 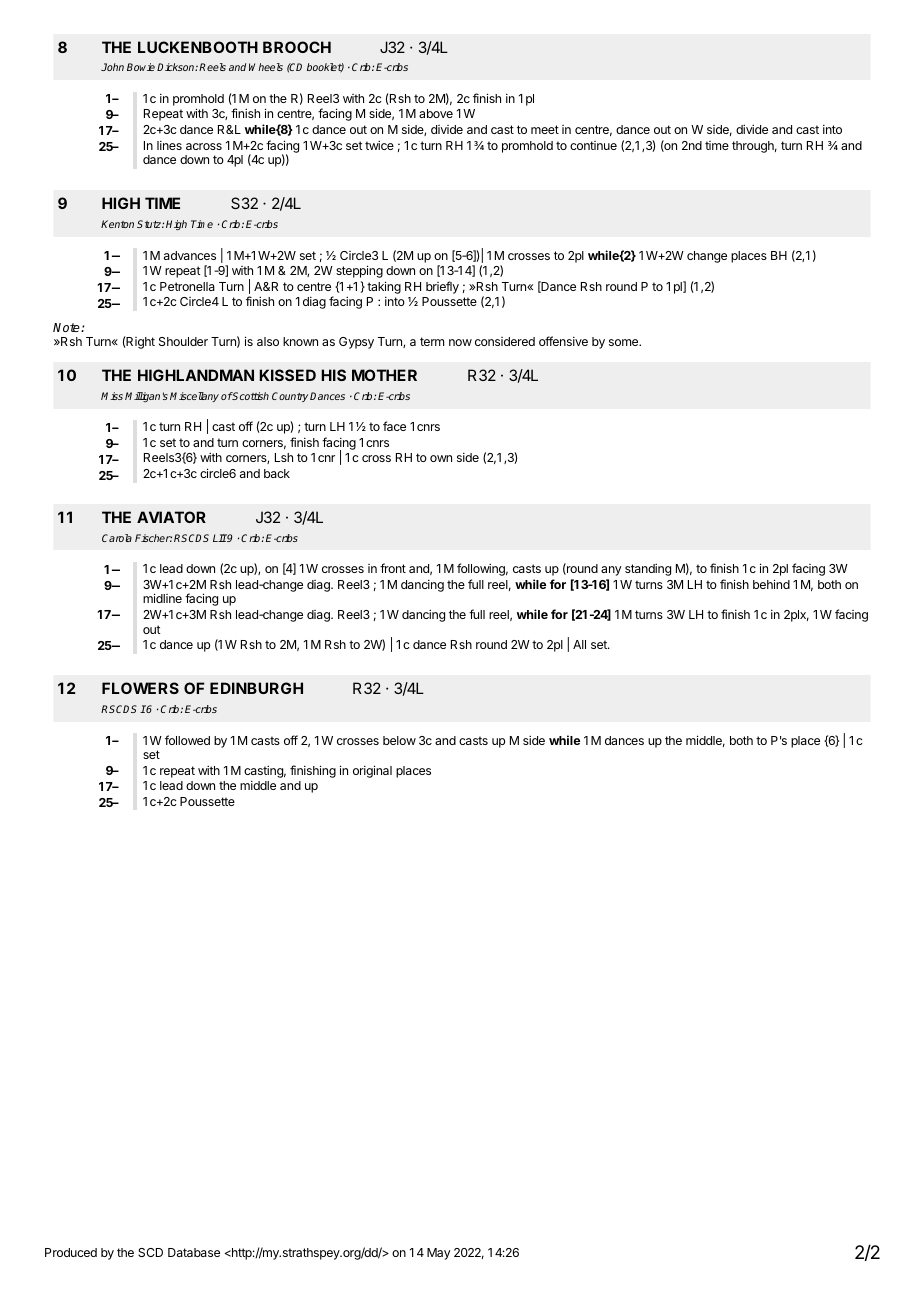 What do you see at coordinates (112, 396) in the page?
I see `Miss` at bounding box center [112, 396].
